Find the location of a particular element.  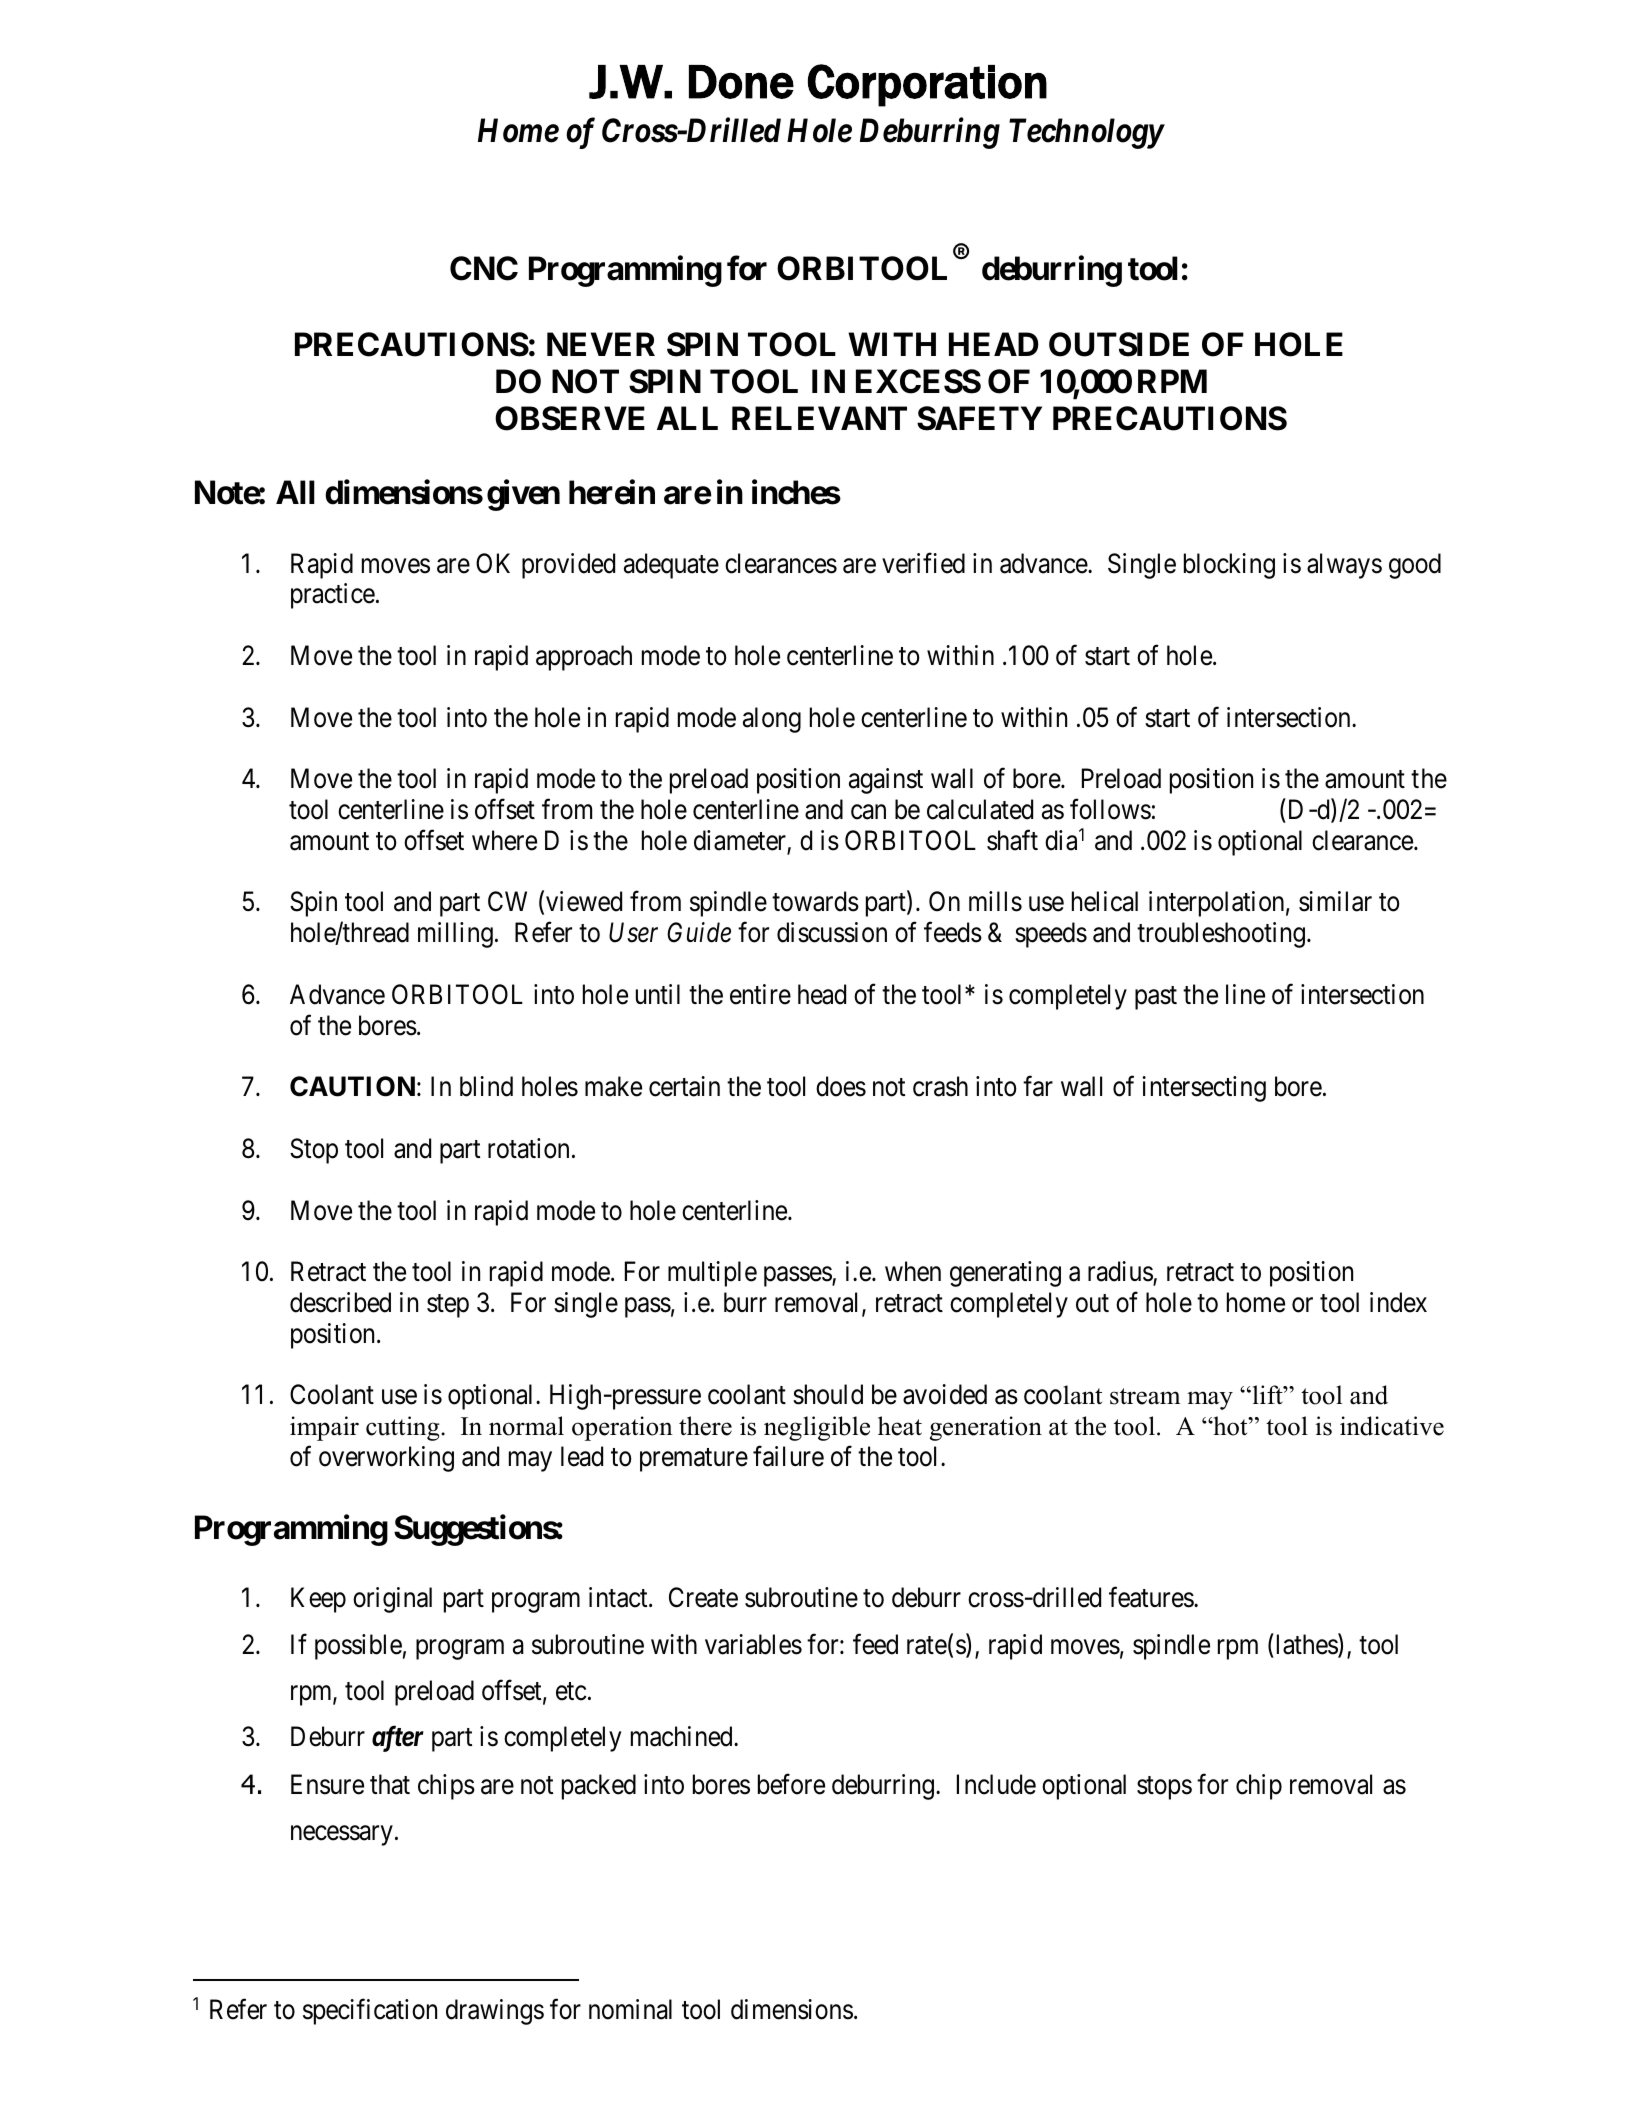

against is located at coordinates (886, 781).
